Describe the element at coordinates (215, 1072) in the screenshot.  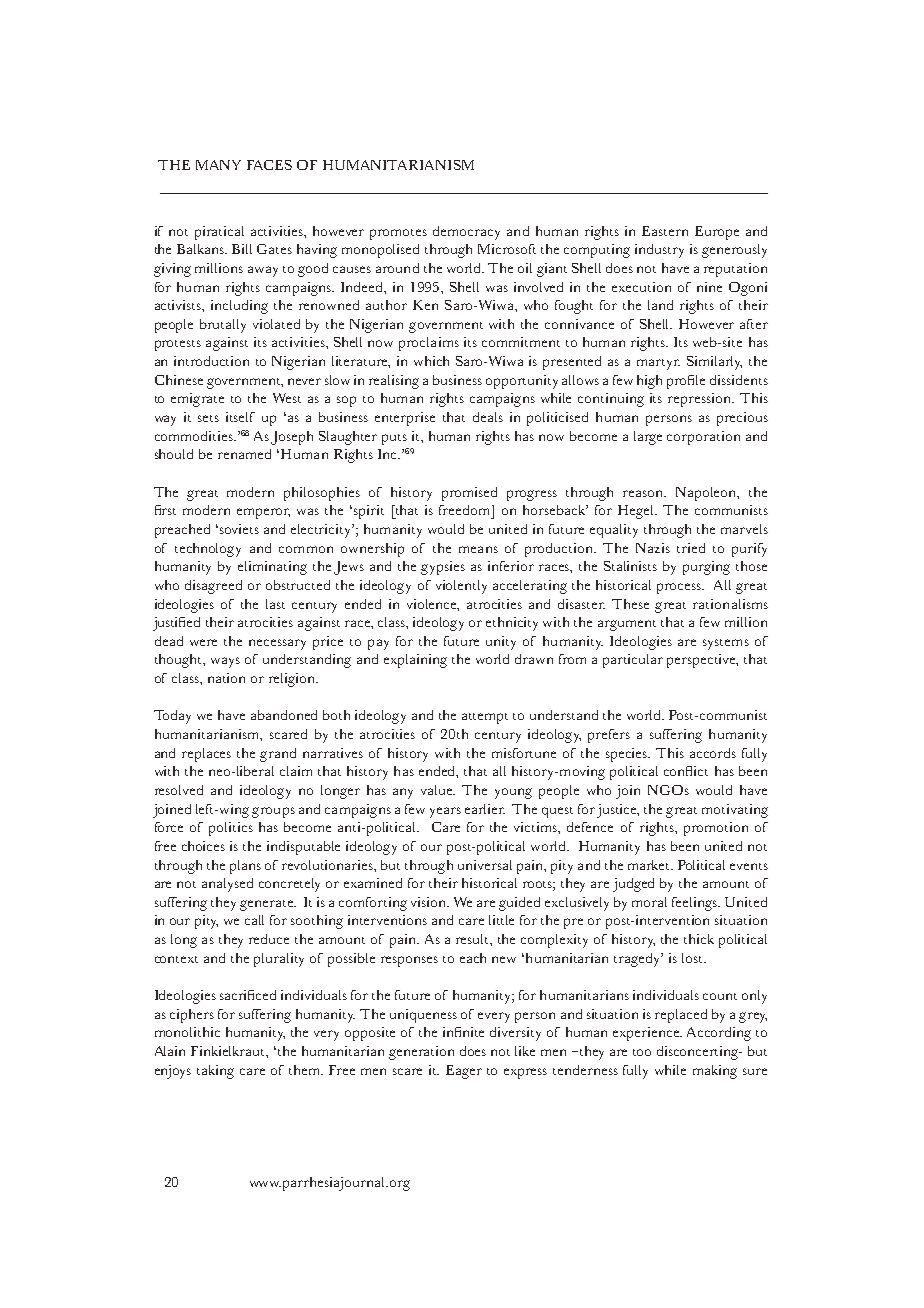
I see `taking` at that location.
